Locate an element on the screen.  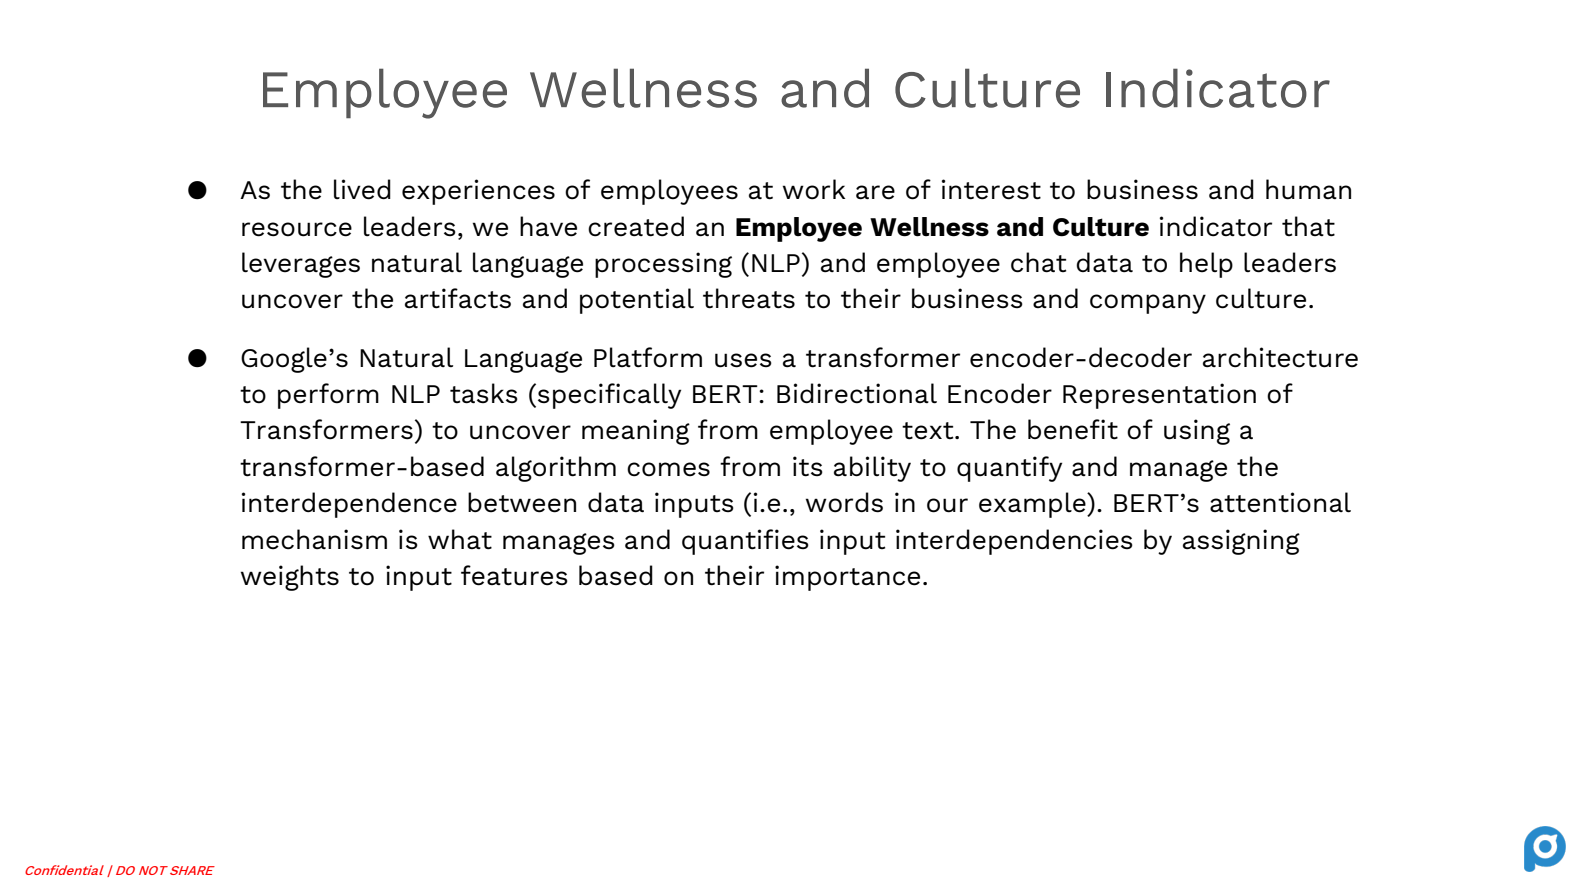
lived is located at coordinates (362, 189).
